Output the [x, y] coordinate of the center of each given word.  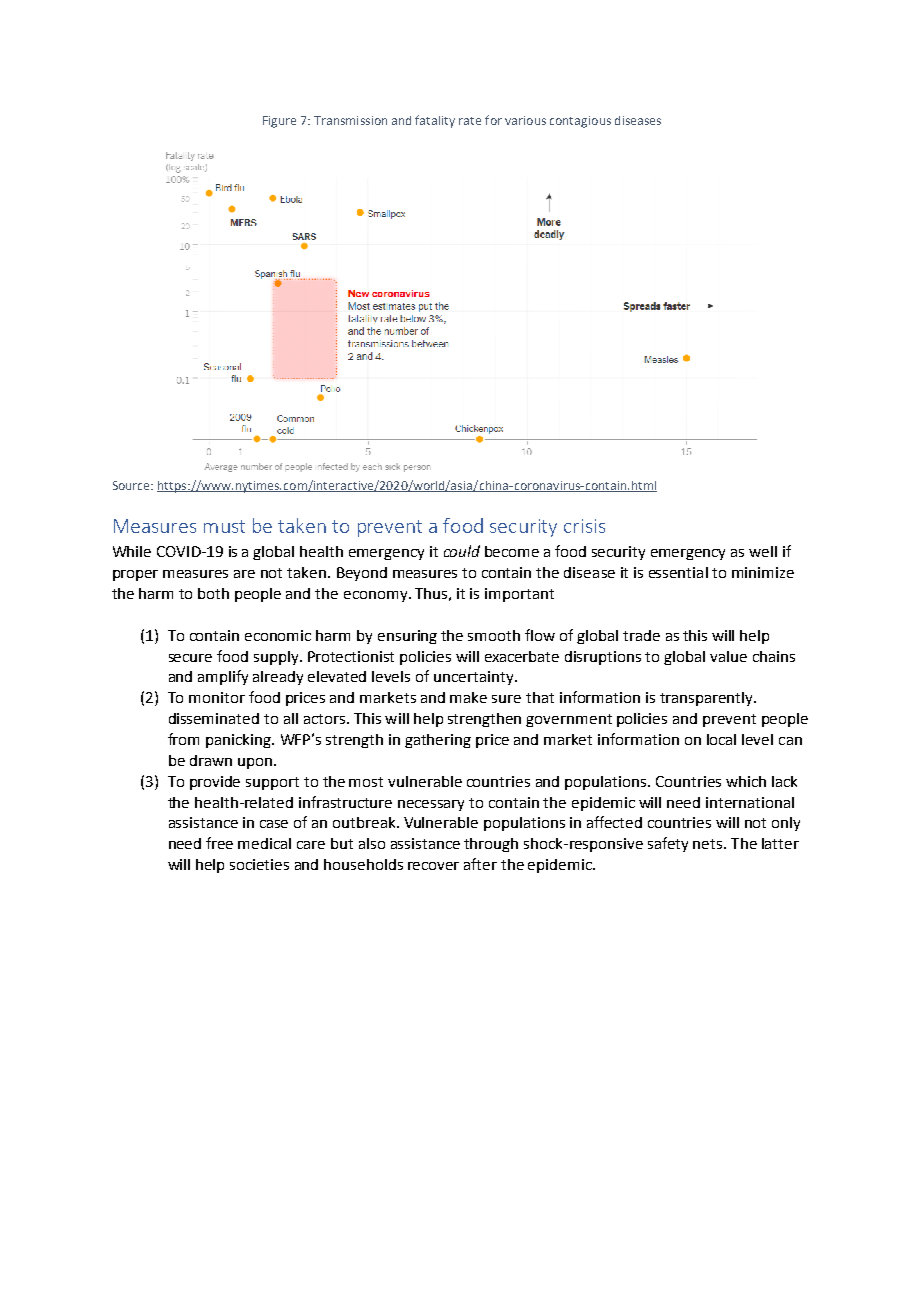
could [462, 551]
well [763, 551]
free [219, 843]
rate [470, 121]
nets [709, 844]
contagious [580, 122]
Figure [279, 122]
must [224, 526]
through [491, 845]
